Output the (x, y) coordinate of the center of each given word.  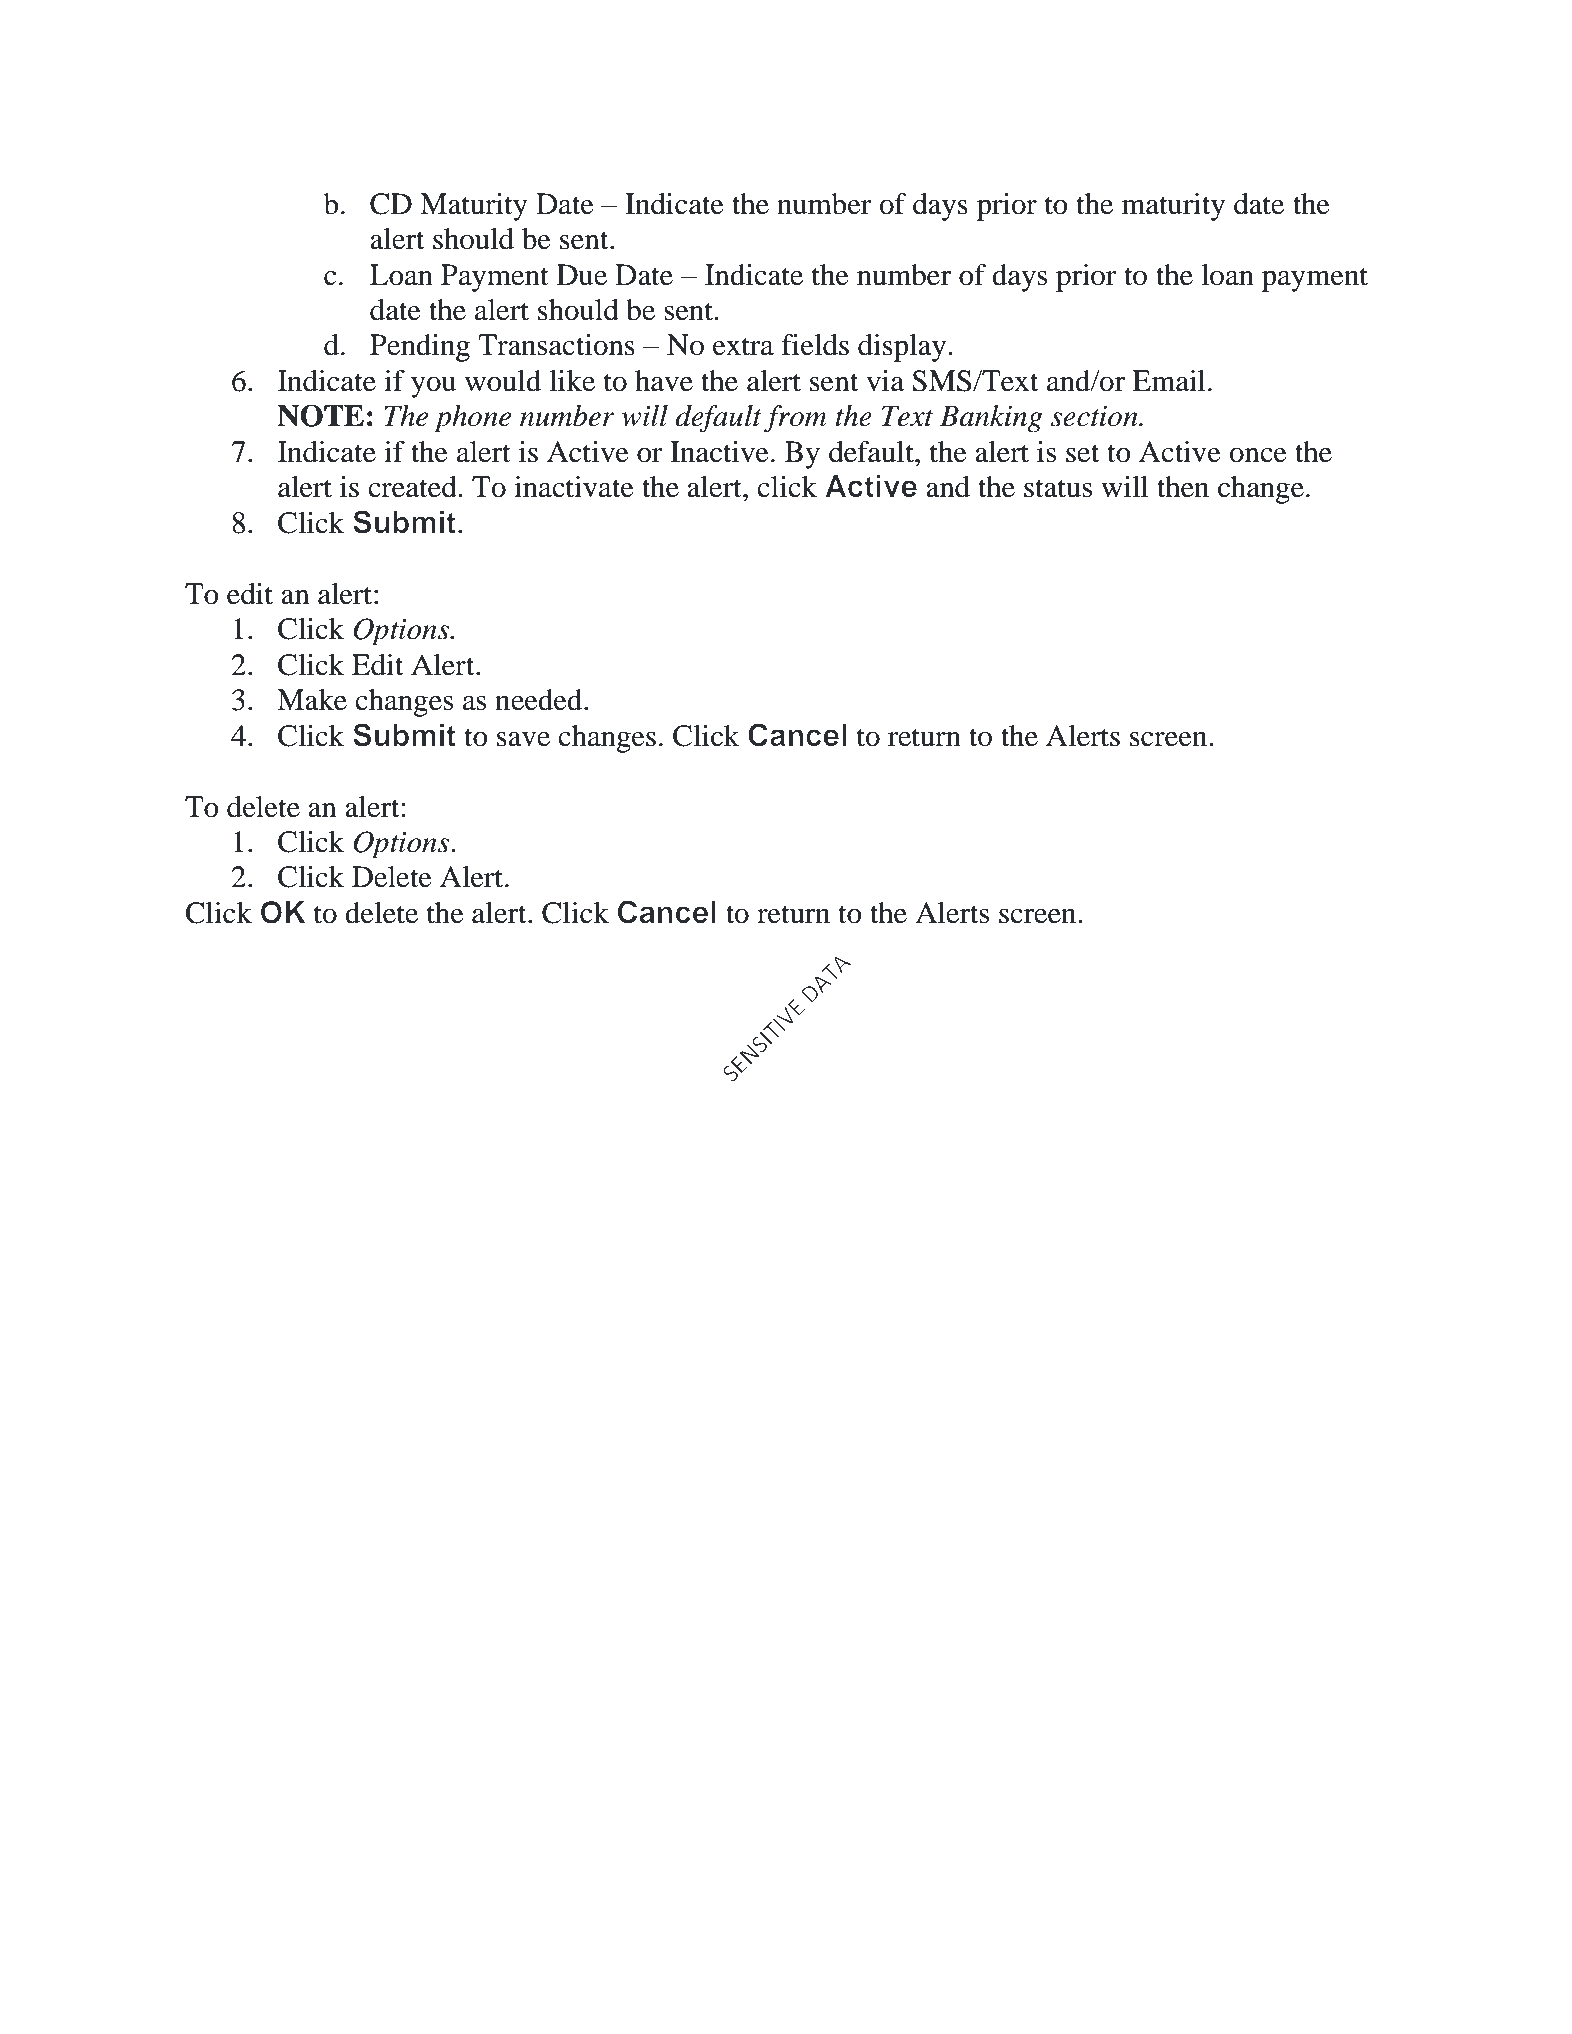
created (413, 487)
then (1183, 487)
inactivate (574, 487)
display (903, 348)
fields (815, 345)
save (523, 739)
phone (472, 419)
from (795, 419)
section (1095, 416)
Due (582, 275)
